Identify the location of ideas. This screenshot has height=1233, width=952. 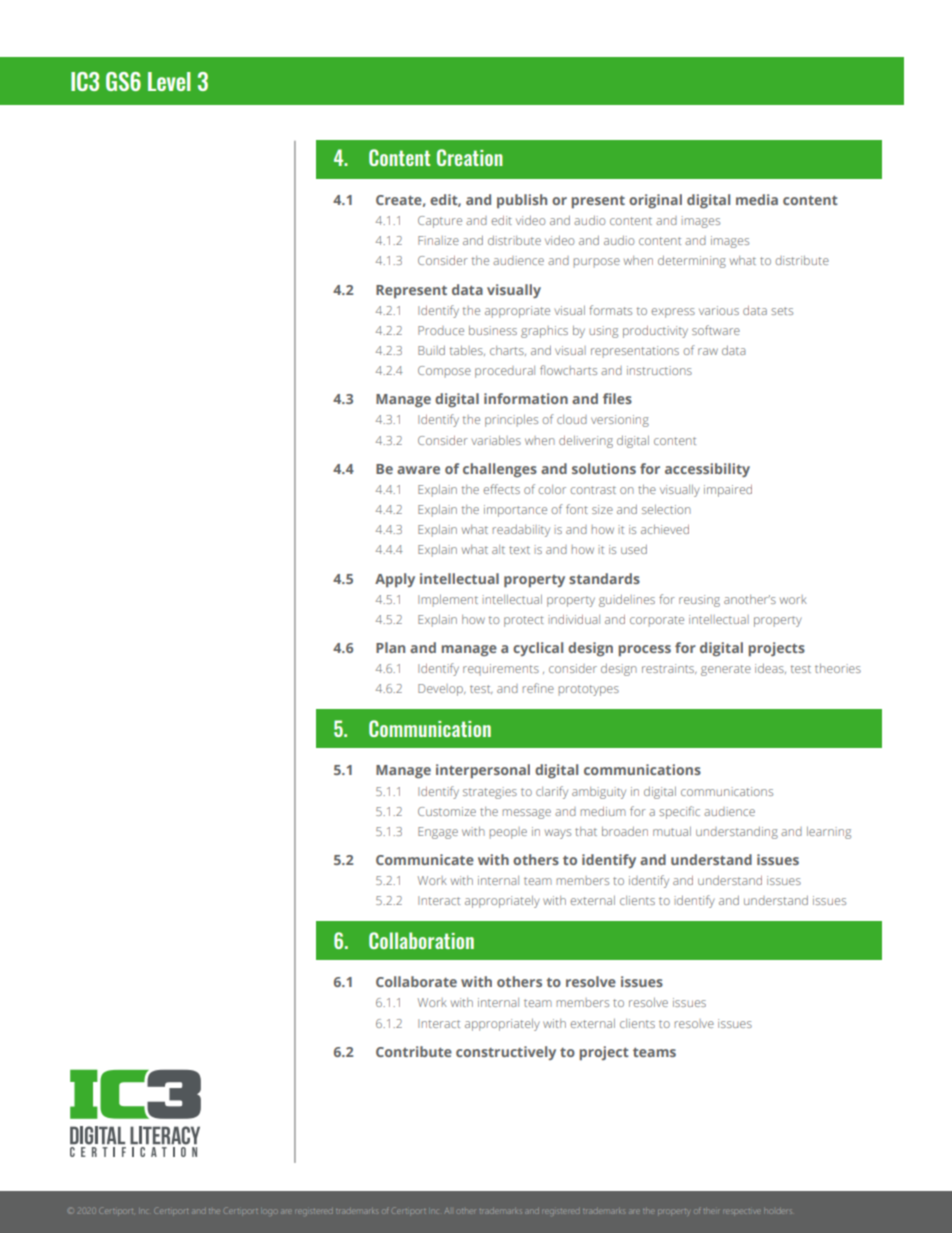
(770, 669).
